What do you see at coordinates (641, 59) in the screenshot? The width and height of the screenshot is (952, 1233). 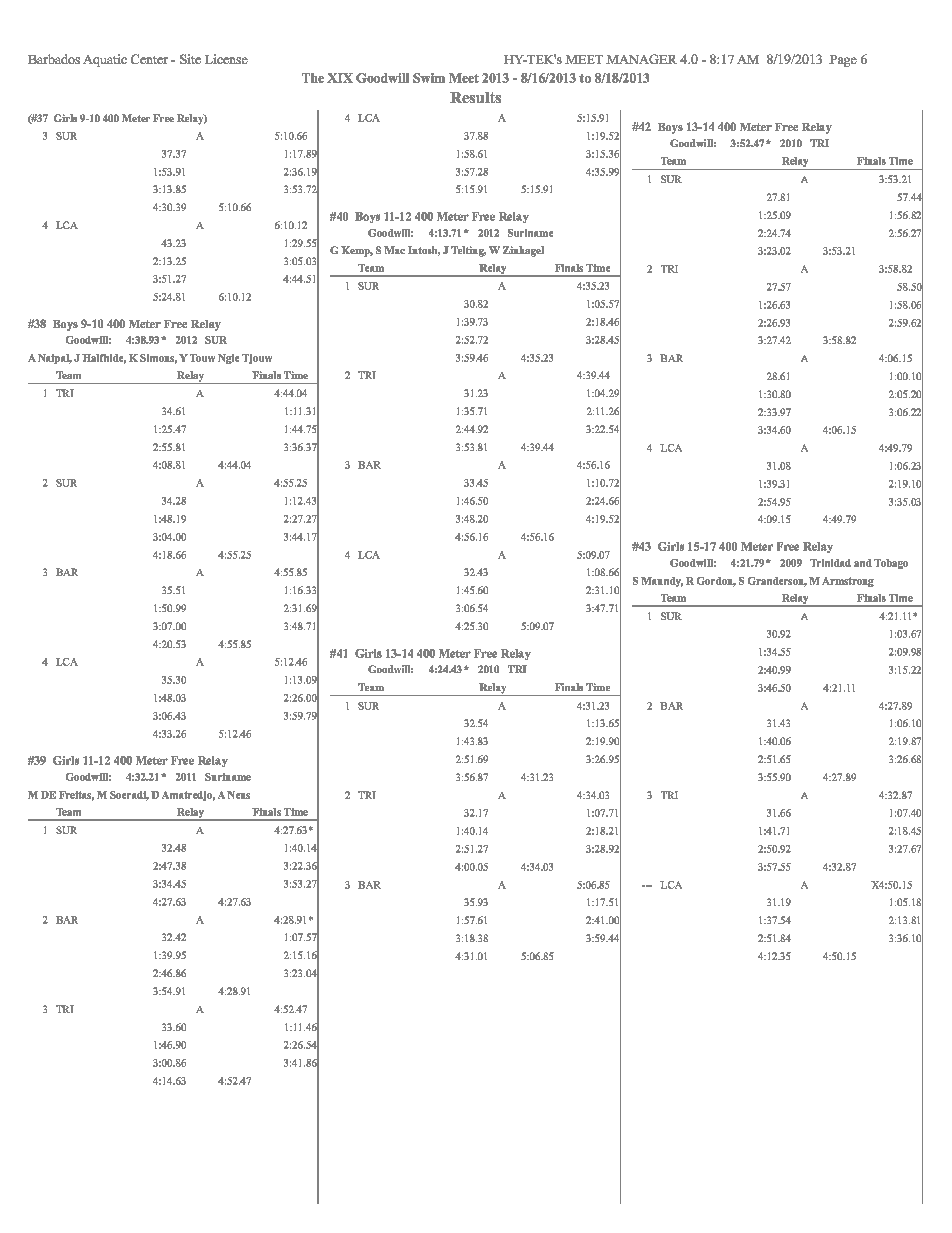 I see `MANAGER` at bounding box center [641, 59].
